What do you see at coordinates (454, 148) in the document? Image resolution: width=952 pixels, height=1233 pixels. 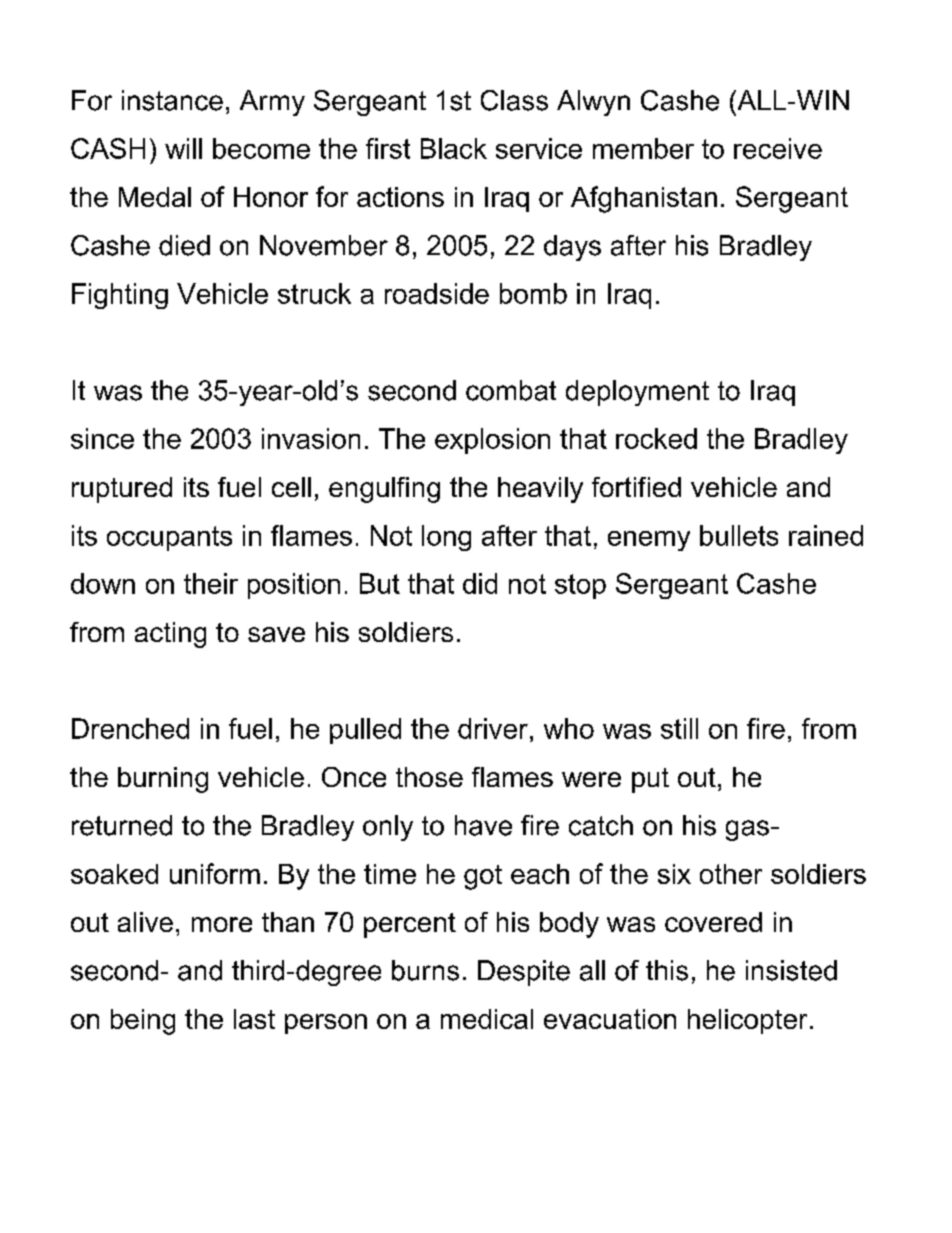 I see `Black` at bounding box center [454, 148].
